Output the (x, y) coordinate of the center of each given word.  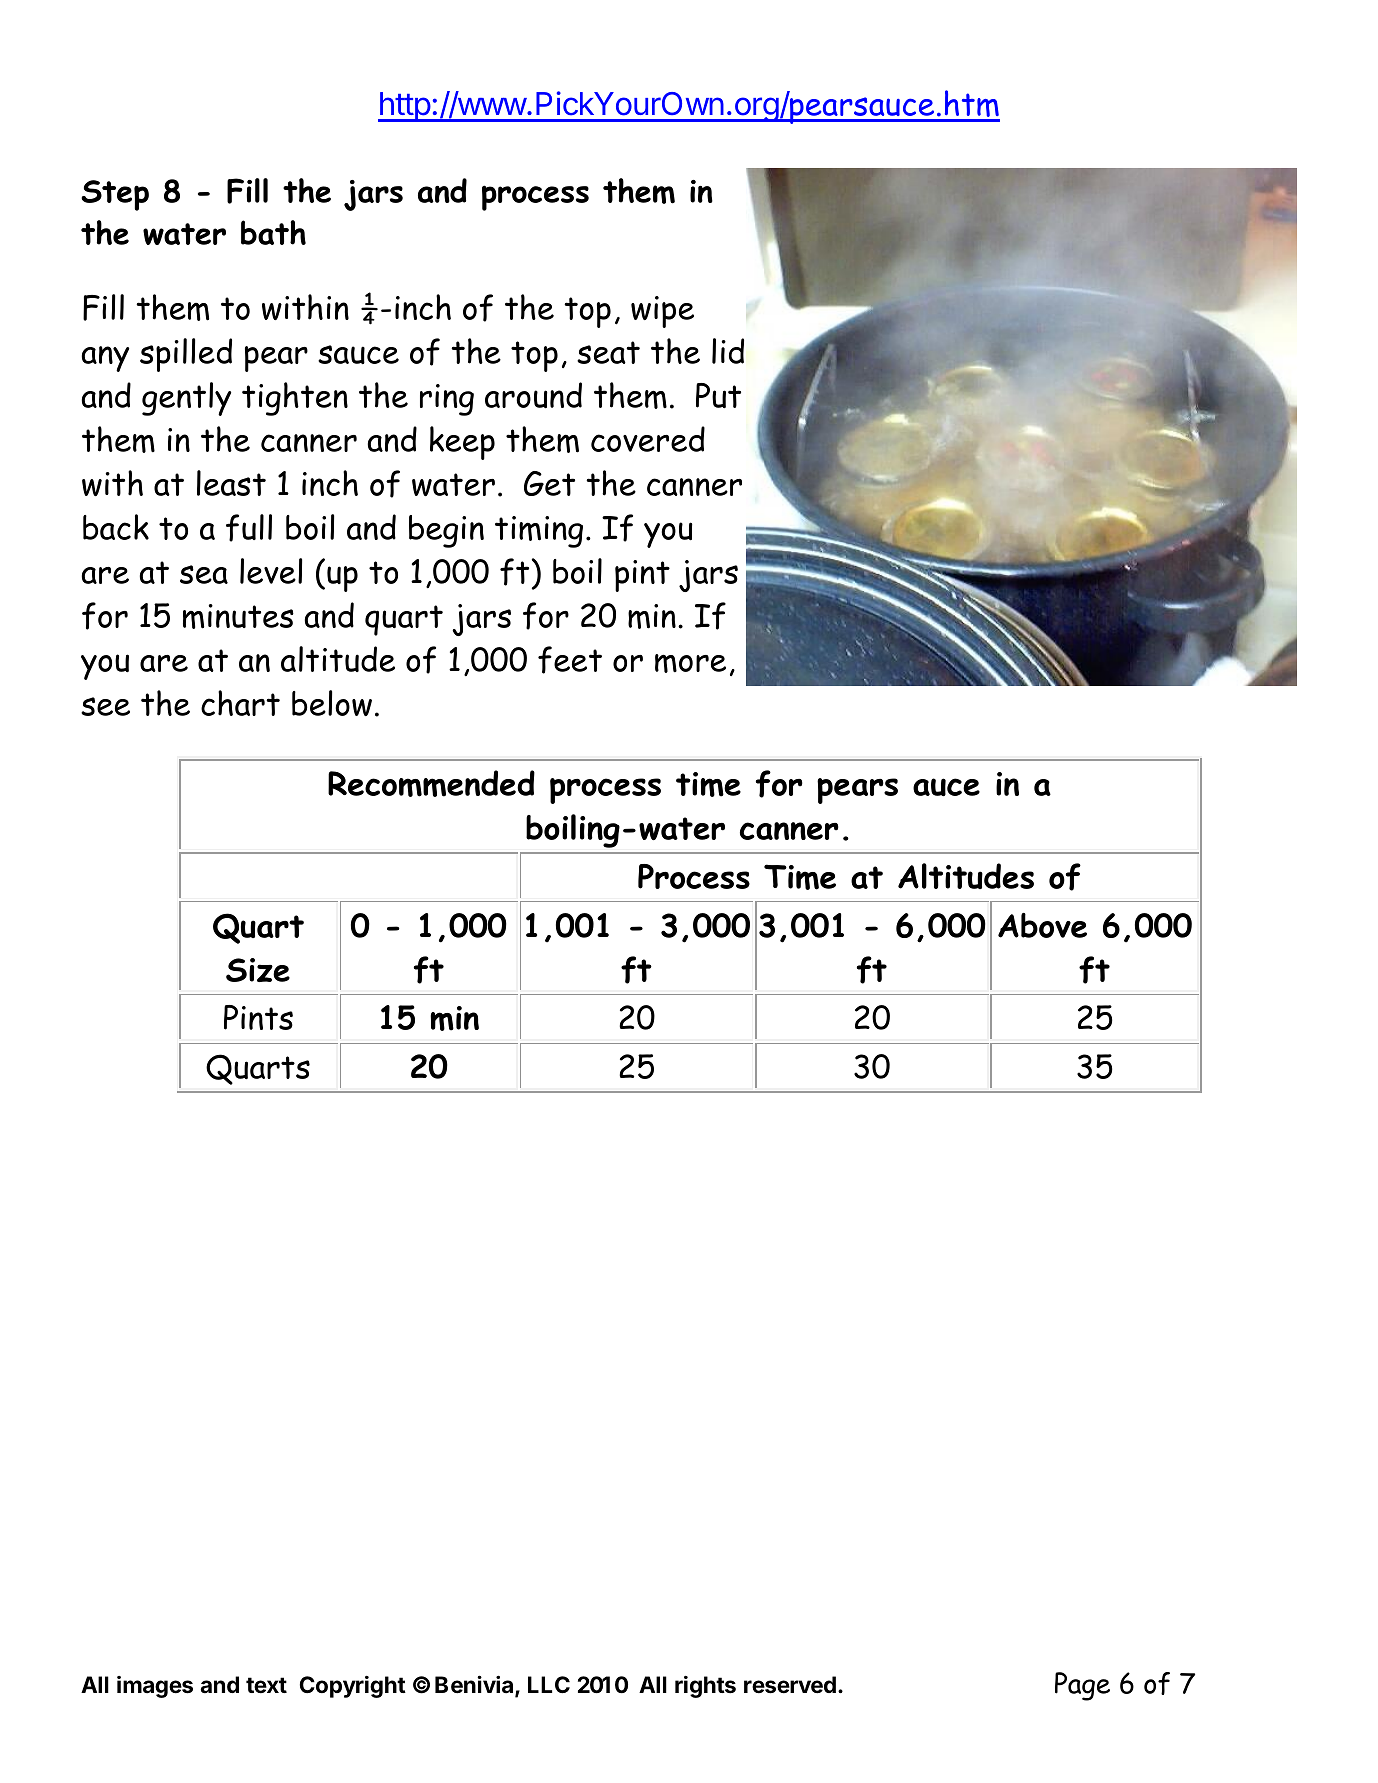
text (266, 1685)
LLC (549, 1684)
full (249, 528)
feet (570, 660)
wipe (662, 312)
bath (273, 232)
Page (1082, 1686)
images (155, 1687)
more (690, 663)
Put (718, 395)
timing (539, 532)
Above (1042, 925)
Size (258, 970)
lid (728, 351)
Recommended (431, 783)
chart (240, 703)
